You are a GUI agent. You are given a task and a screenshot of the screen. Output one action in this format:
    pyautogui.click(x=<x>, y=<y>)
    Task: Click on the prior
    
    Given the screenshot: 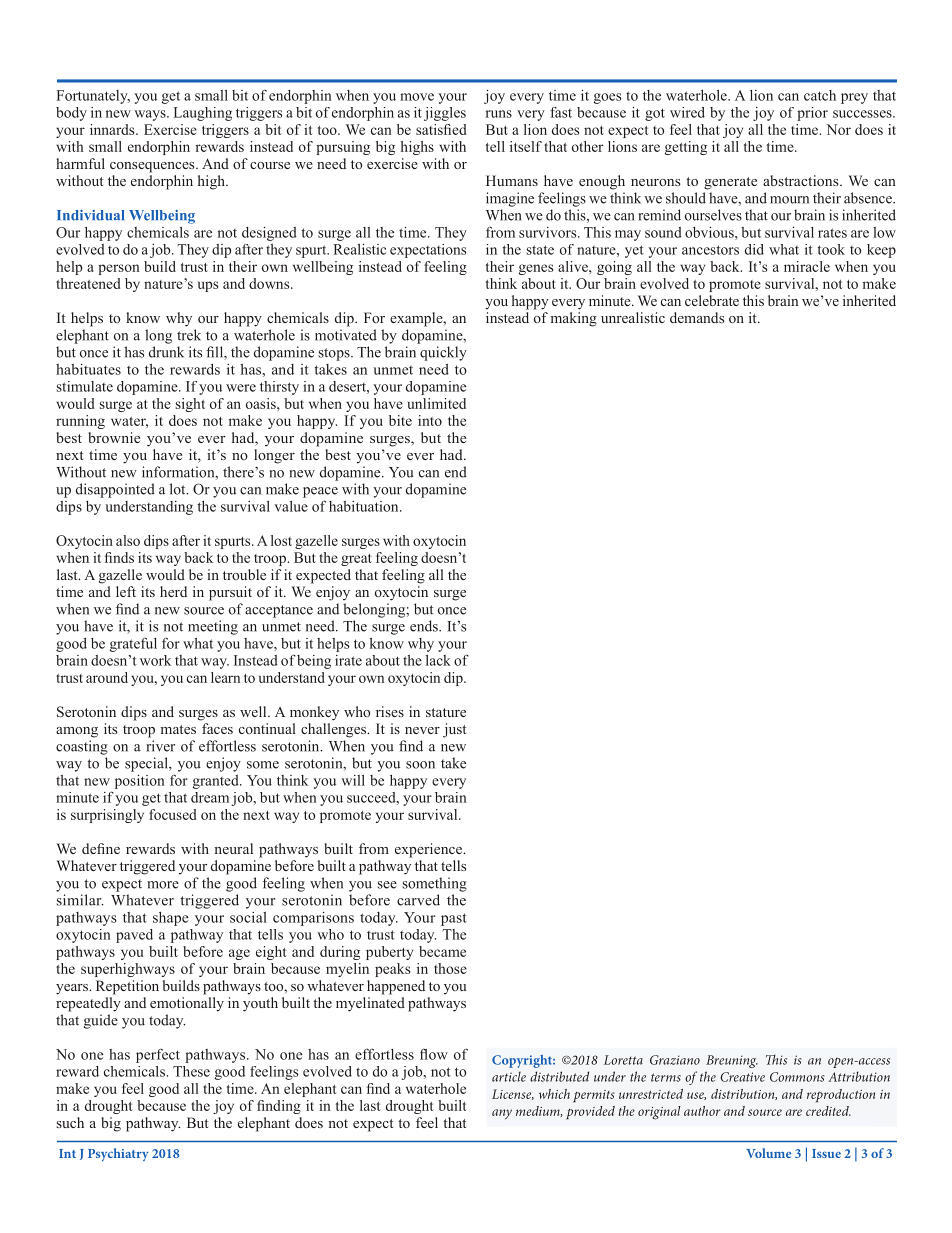 What is the action you would take?
    pyautogui.click(x=812, y=114)
